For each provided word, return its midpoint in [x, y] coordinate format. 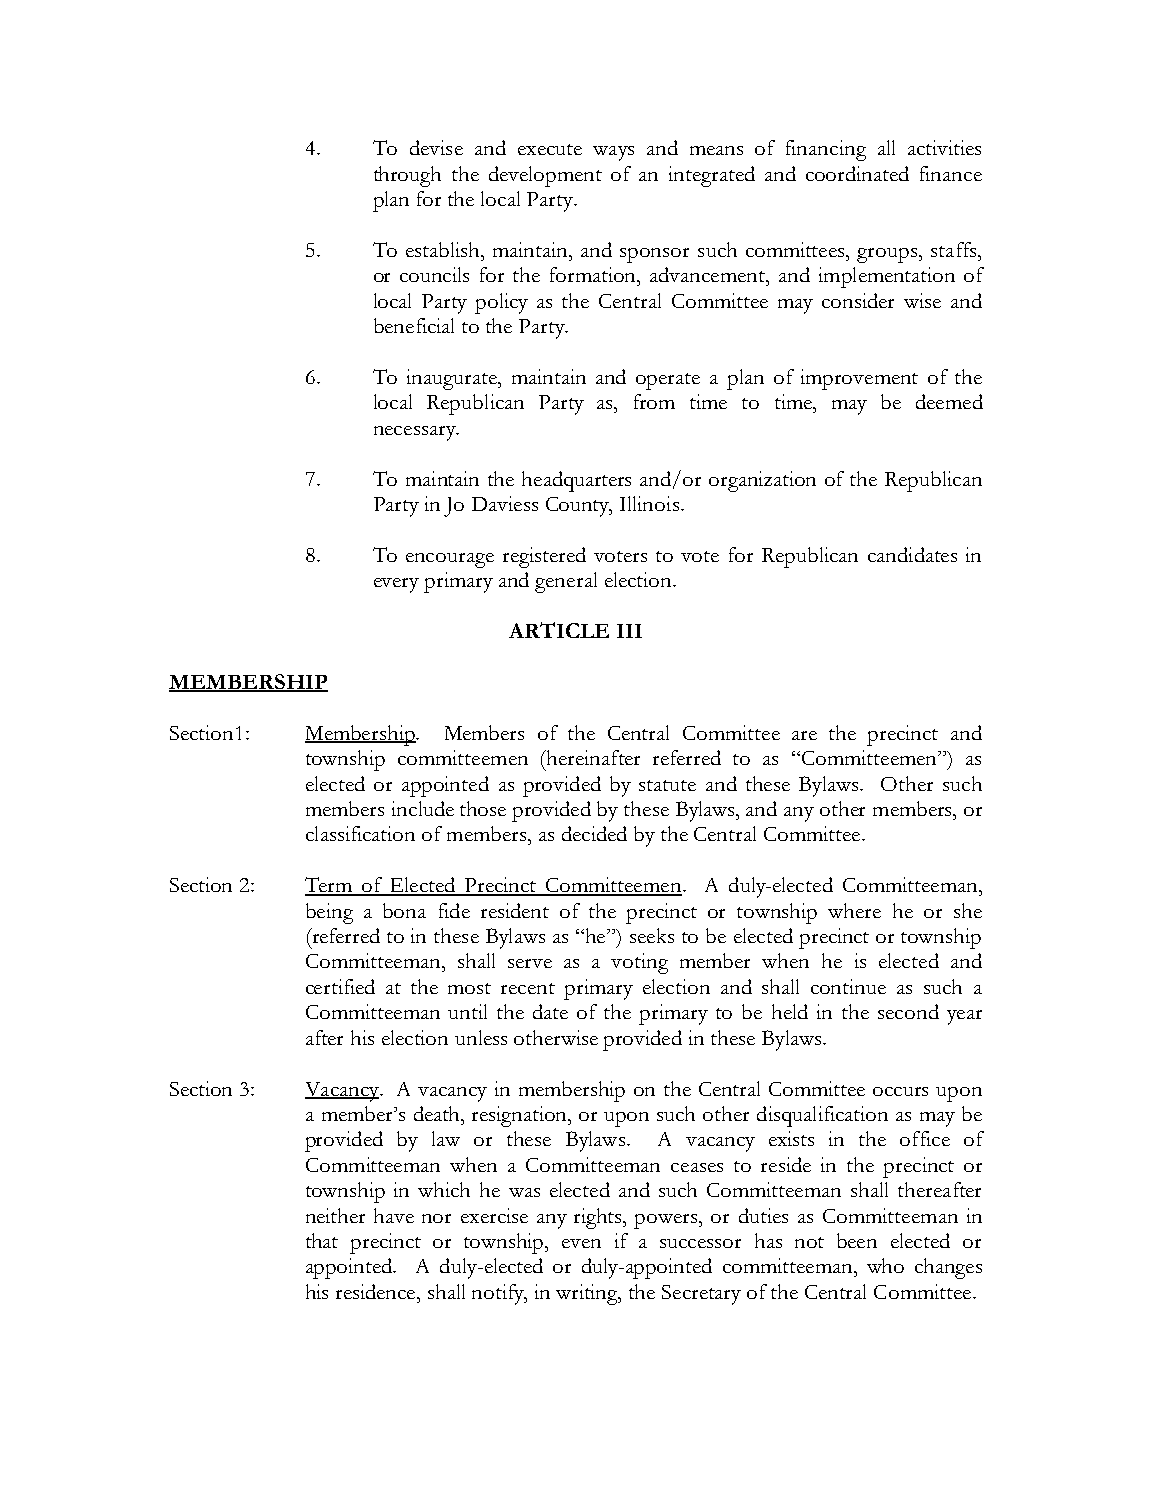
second [908, 1011]
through [407, 176]
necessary [416, 433]
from [654, 401]
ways [613, 153]
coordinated [857, 173]
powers [667, 1221]
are [804, 735]
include [423, 808]
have [394, 1215]
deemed [949, 401]
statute [667, 785]
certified [340, 986]
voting [639, 963]
